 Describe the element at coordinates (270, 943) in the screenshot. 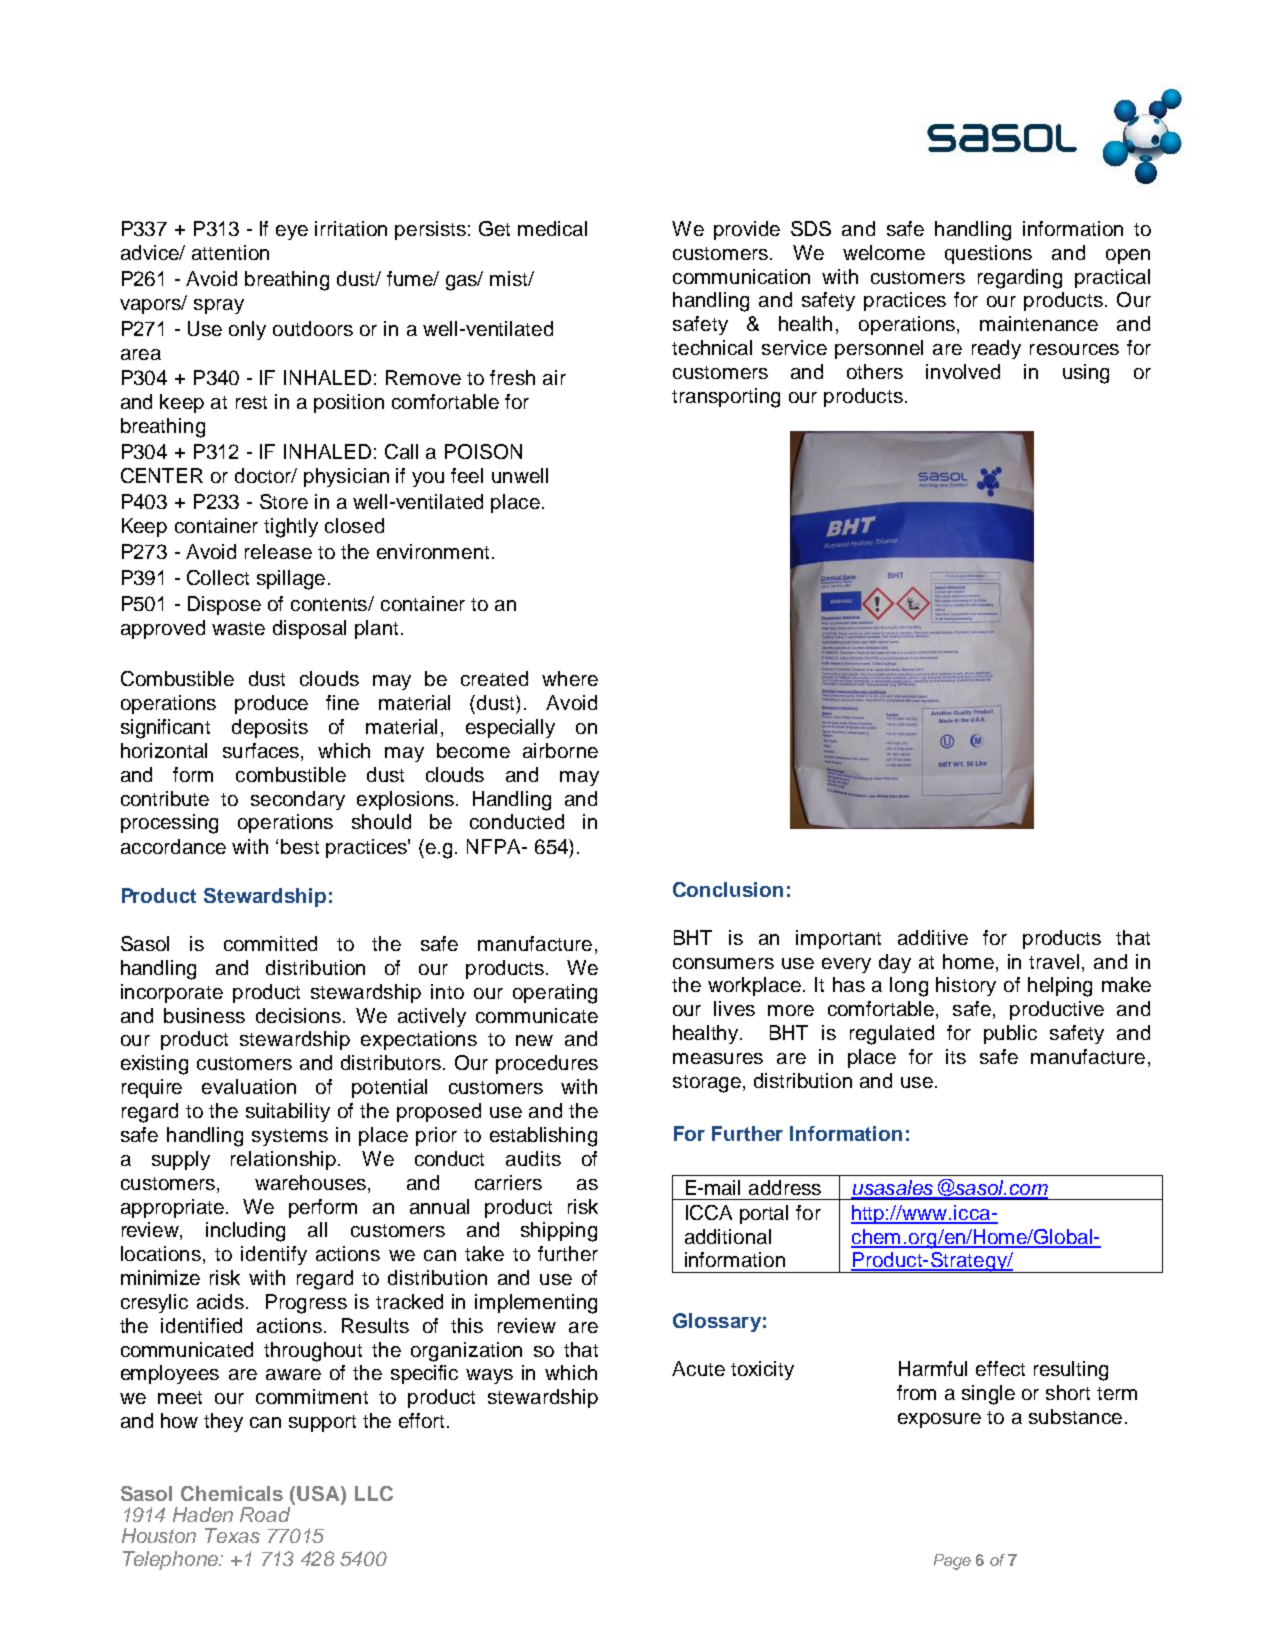

I see `committed` at that location.
